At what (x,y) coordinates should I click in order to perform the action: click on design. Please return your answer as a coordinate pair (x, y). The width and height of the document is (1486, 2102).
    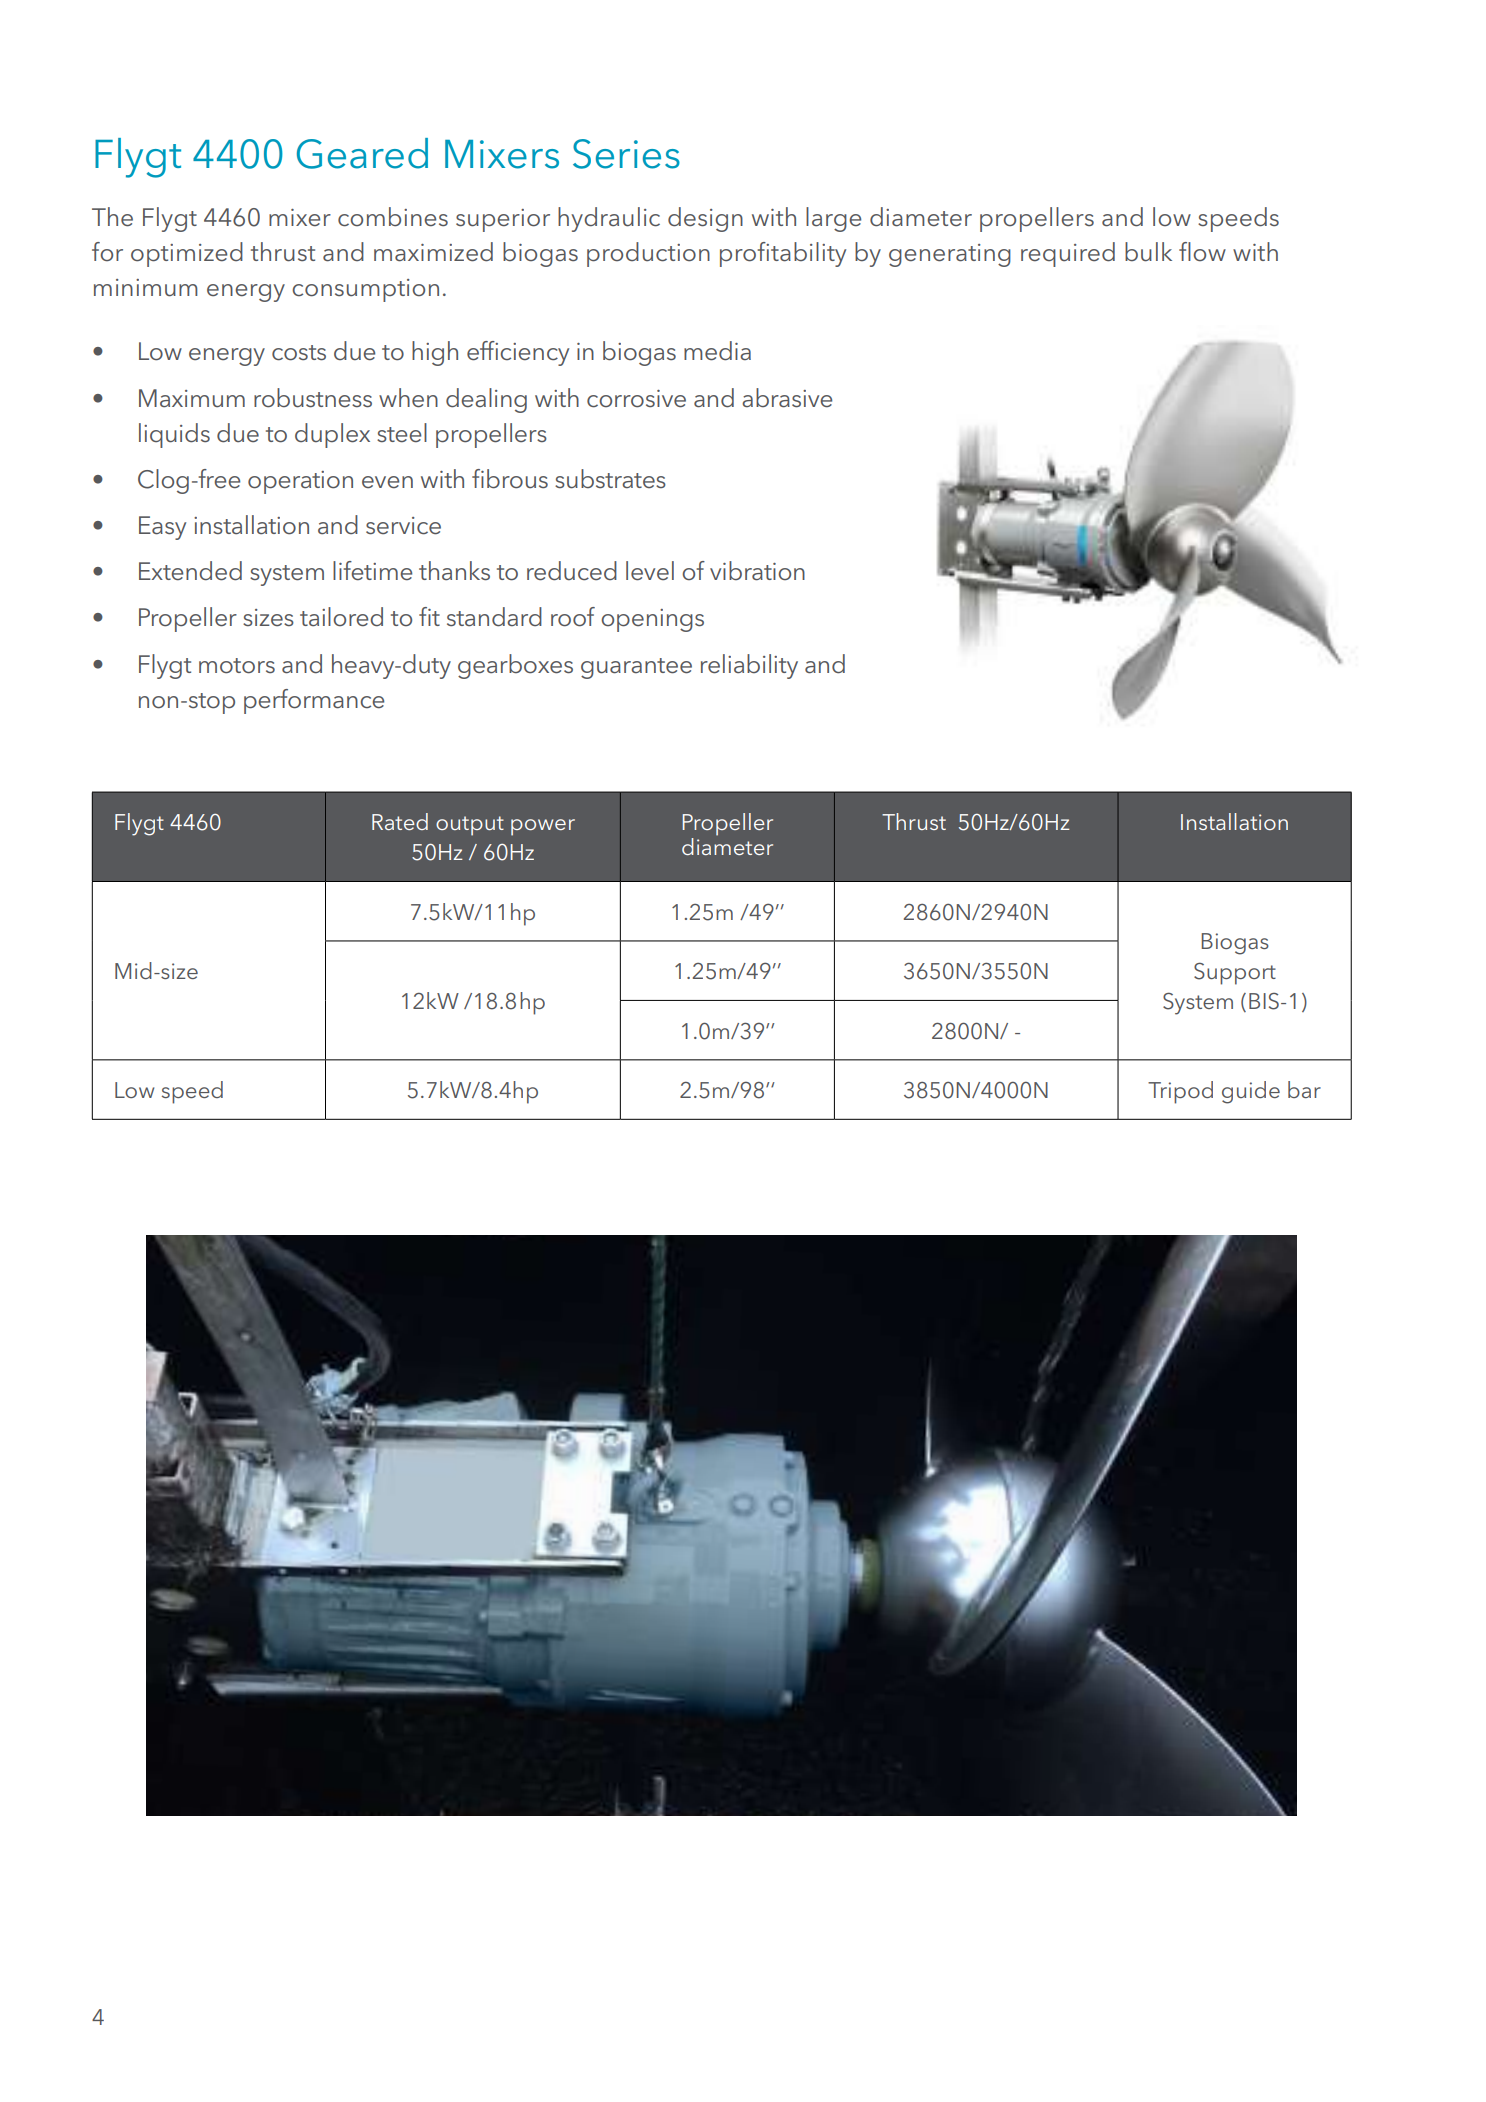
    Looking at the image, I should click on (705, 219).
